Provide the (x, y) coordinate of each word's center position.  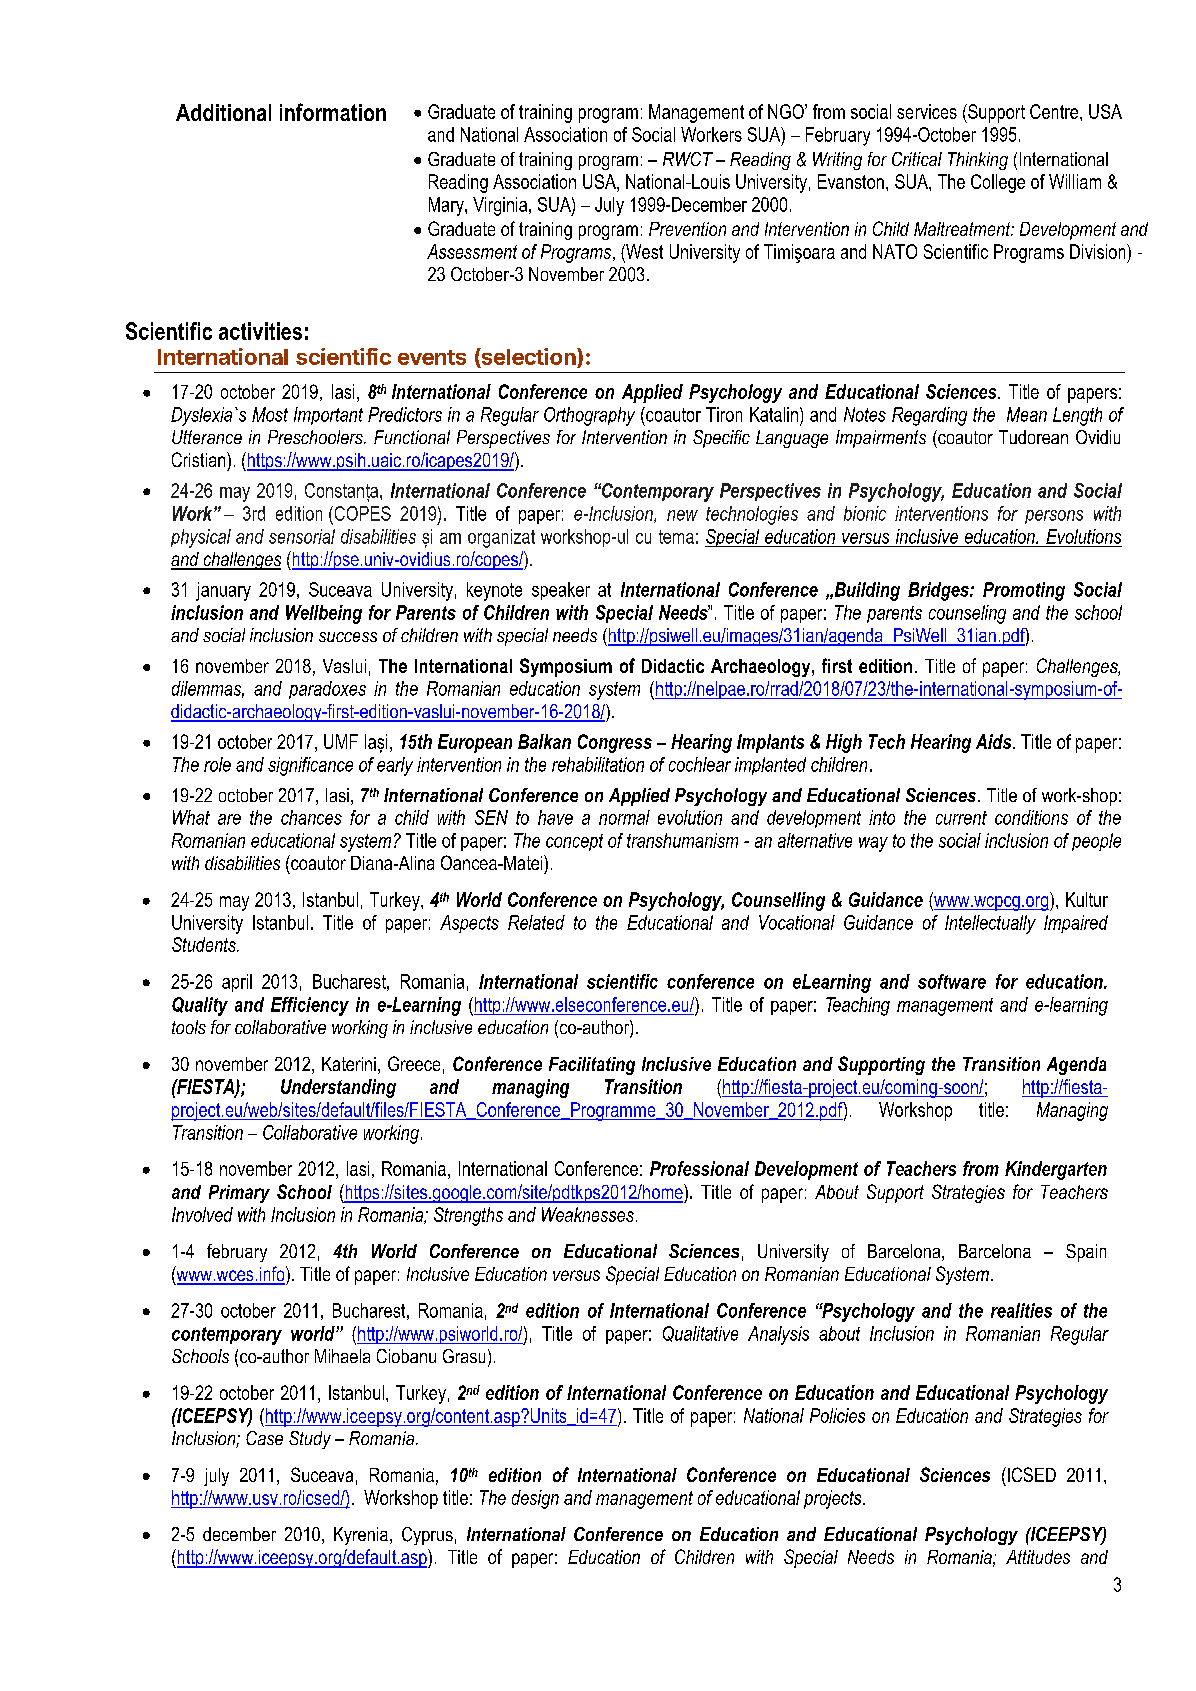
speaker (561, 591)
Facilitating (592, 1066)
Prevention (687, 229)
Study (310, 1440)
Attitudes (1038, 1557)
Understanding (338, 1088)
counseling (967, 614)
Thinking (978, 161)
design (535, 1499)
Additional (223, 112)
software (952, 981)
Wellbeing (324, 614)
